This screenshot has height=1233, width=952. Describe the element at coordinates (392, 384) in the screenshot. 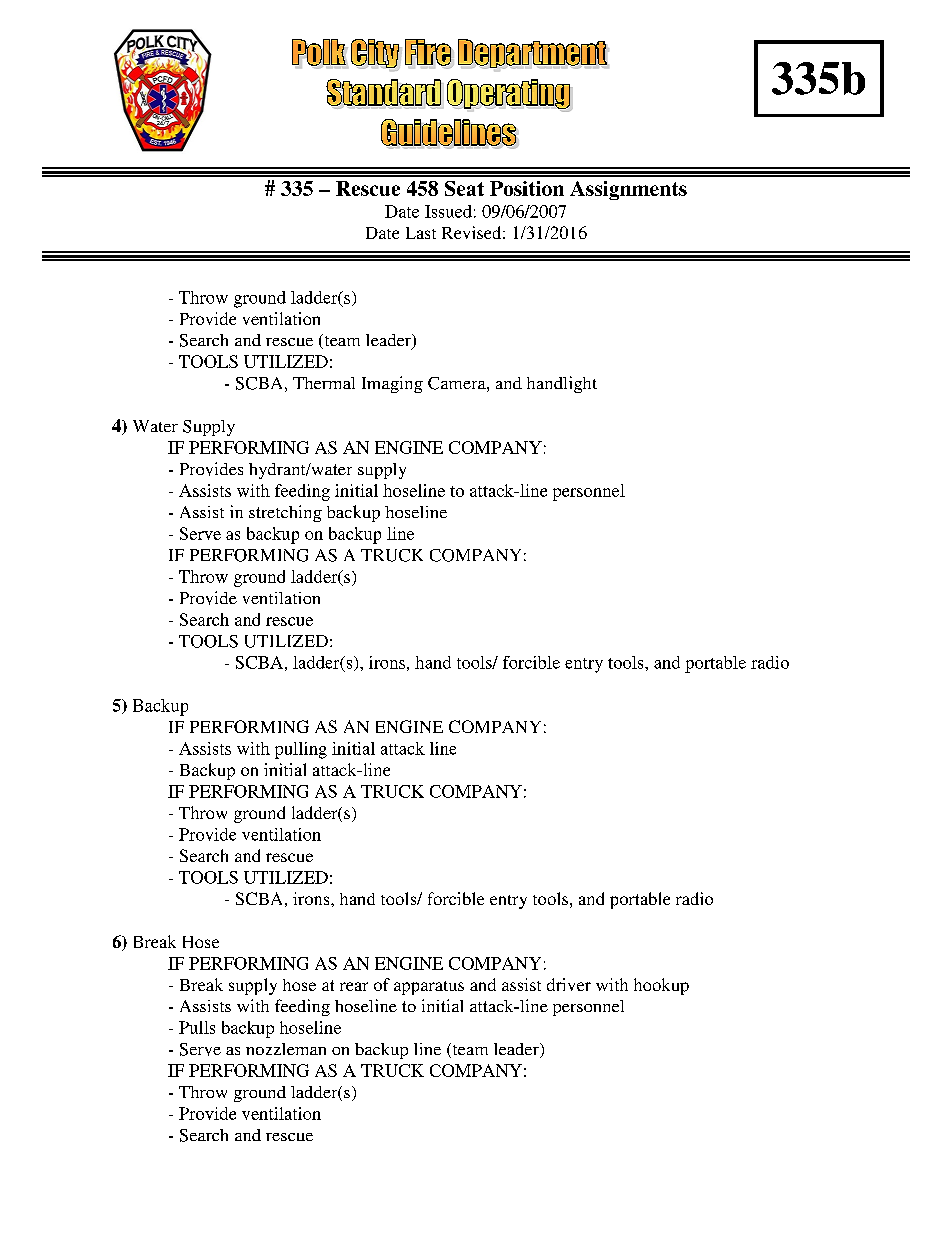

I see `Imaging` at that location.
